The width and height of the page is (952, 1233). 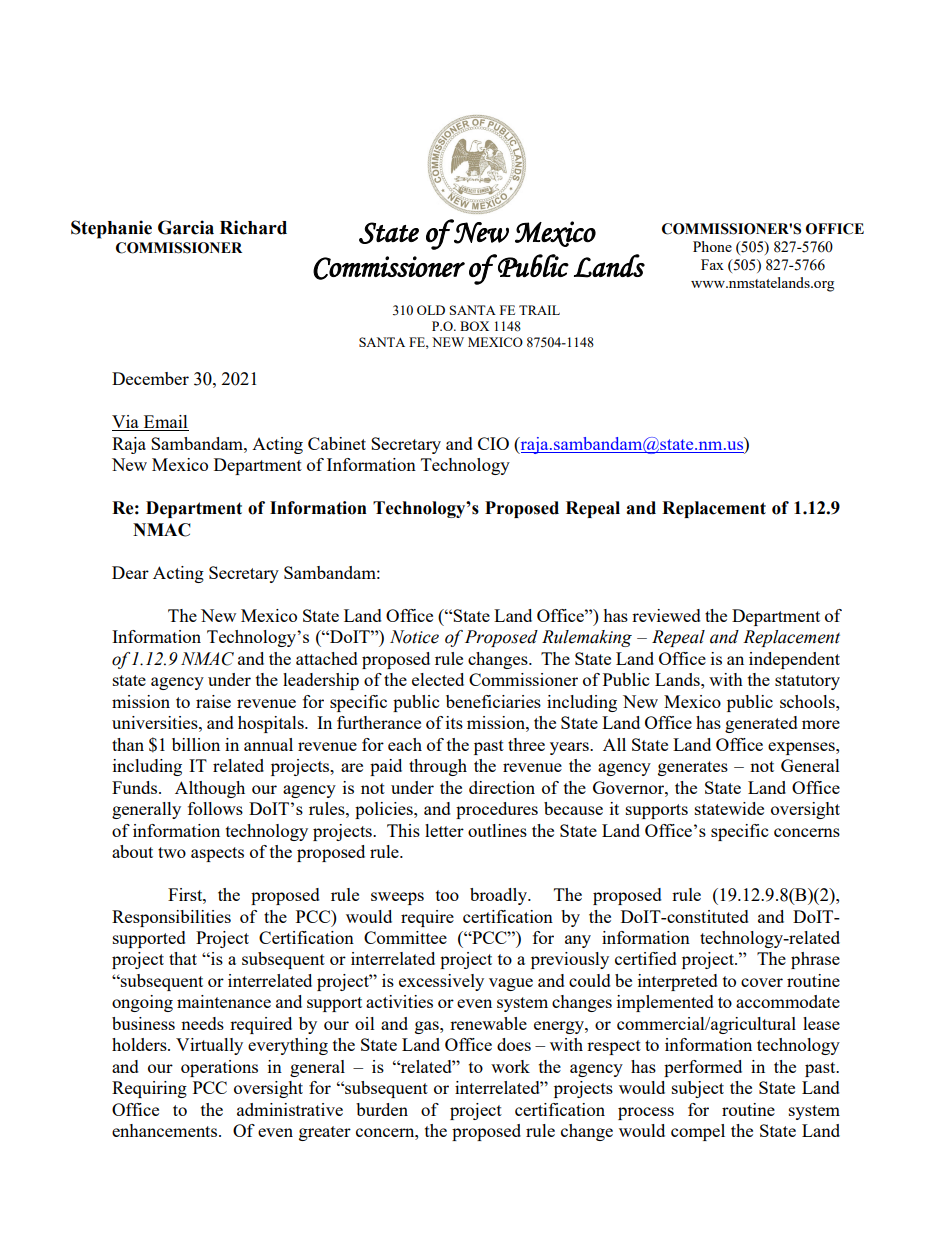 I want to click on phrase, so click(x=815, y=960).
